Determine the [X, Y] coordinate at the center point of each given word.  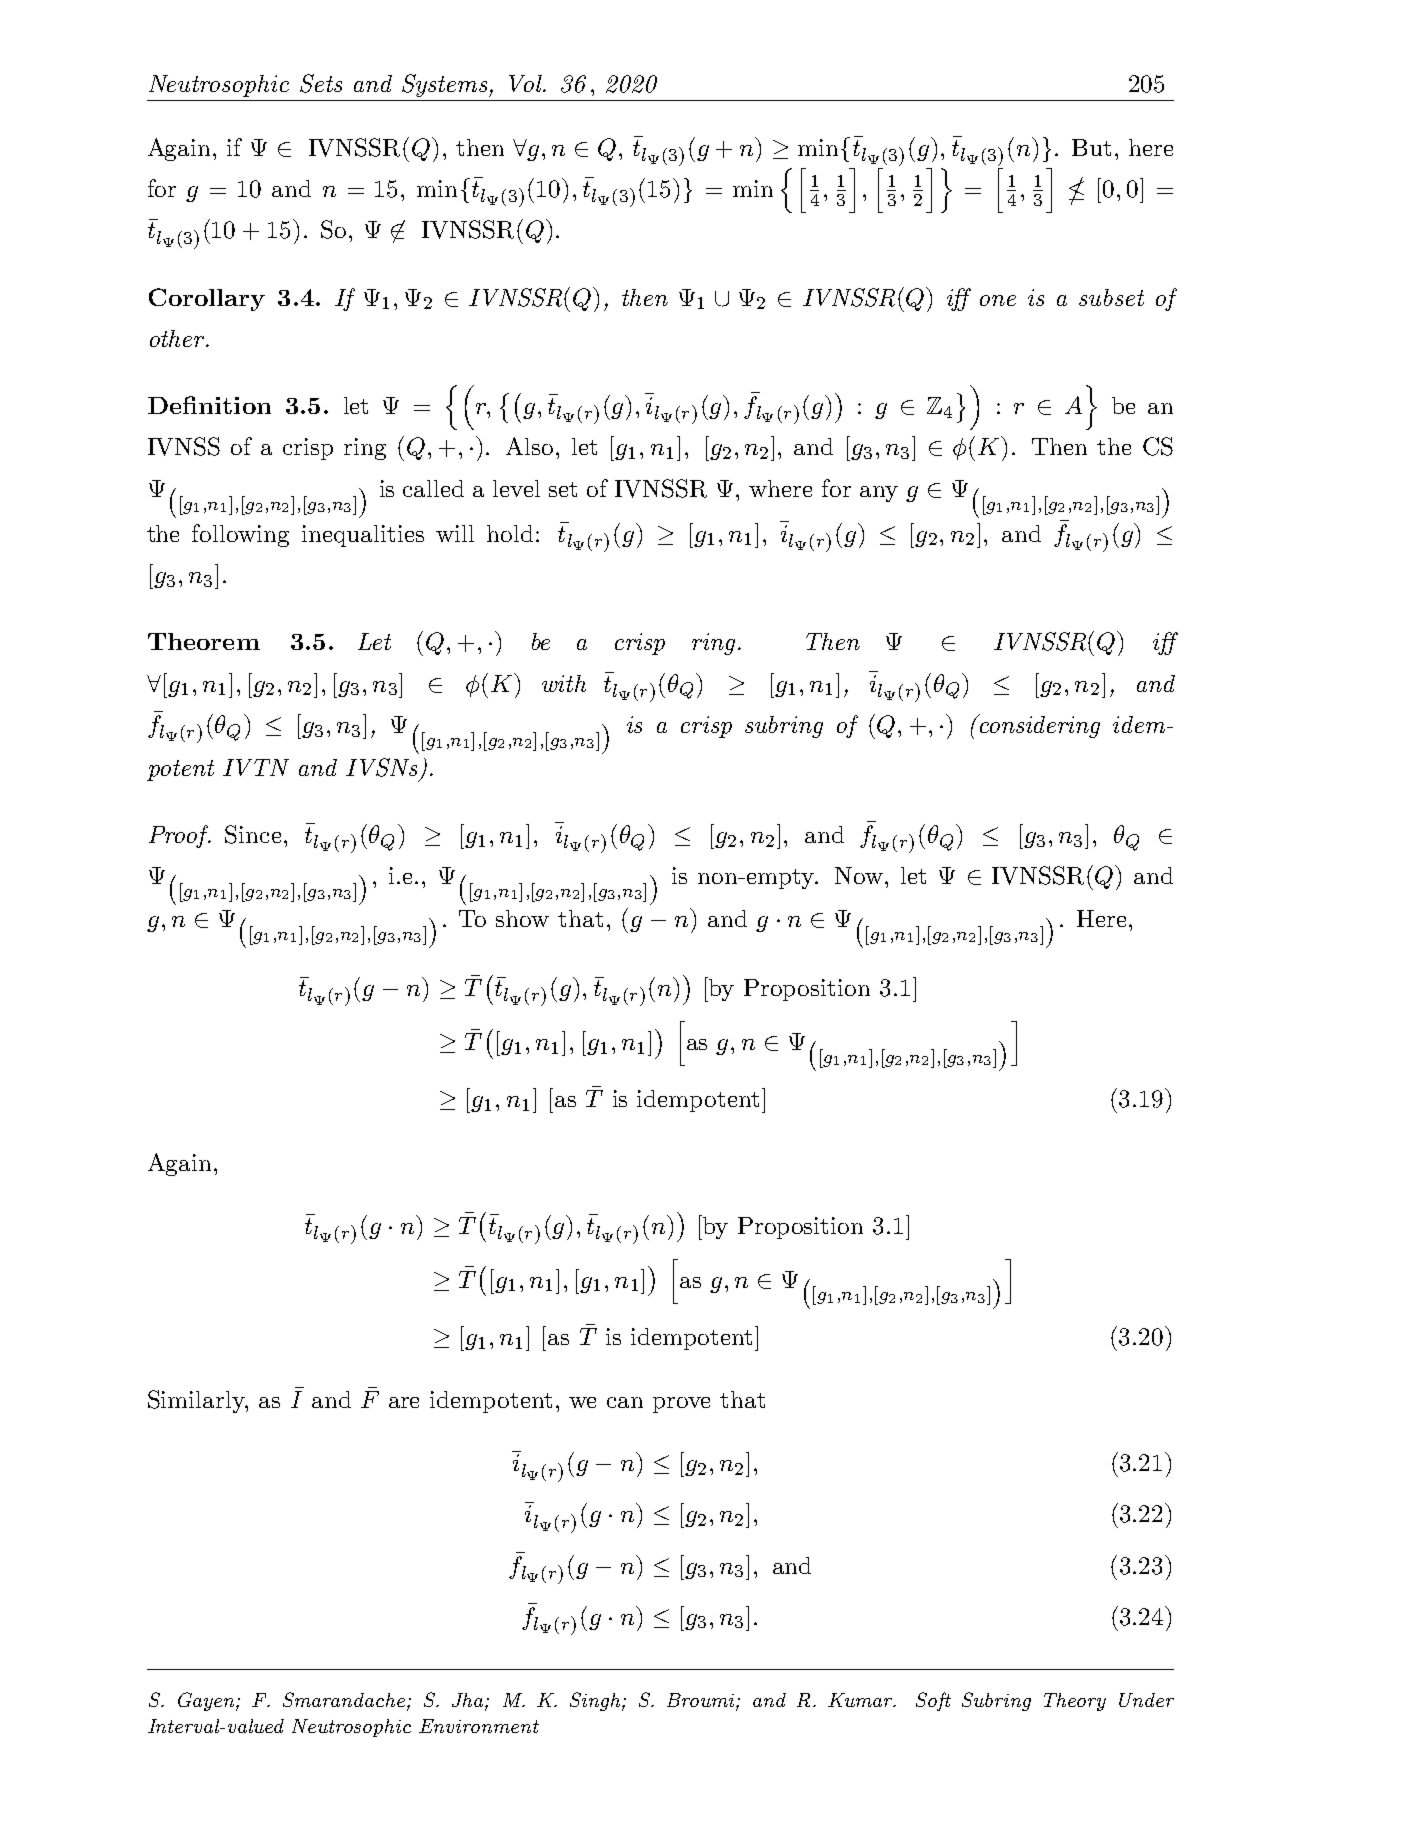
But [1091, 147]
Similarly [197, 1401]
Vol [526, 83]
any [879, 494]
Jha [469, 1701]
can [625, 1402]
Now [859, 875]
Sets [321, 83]
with [564, 683]
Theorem [204, 641]
